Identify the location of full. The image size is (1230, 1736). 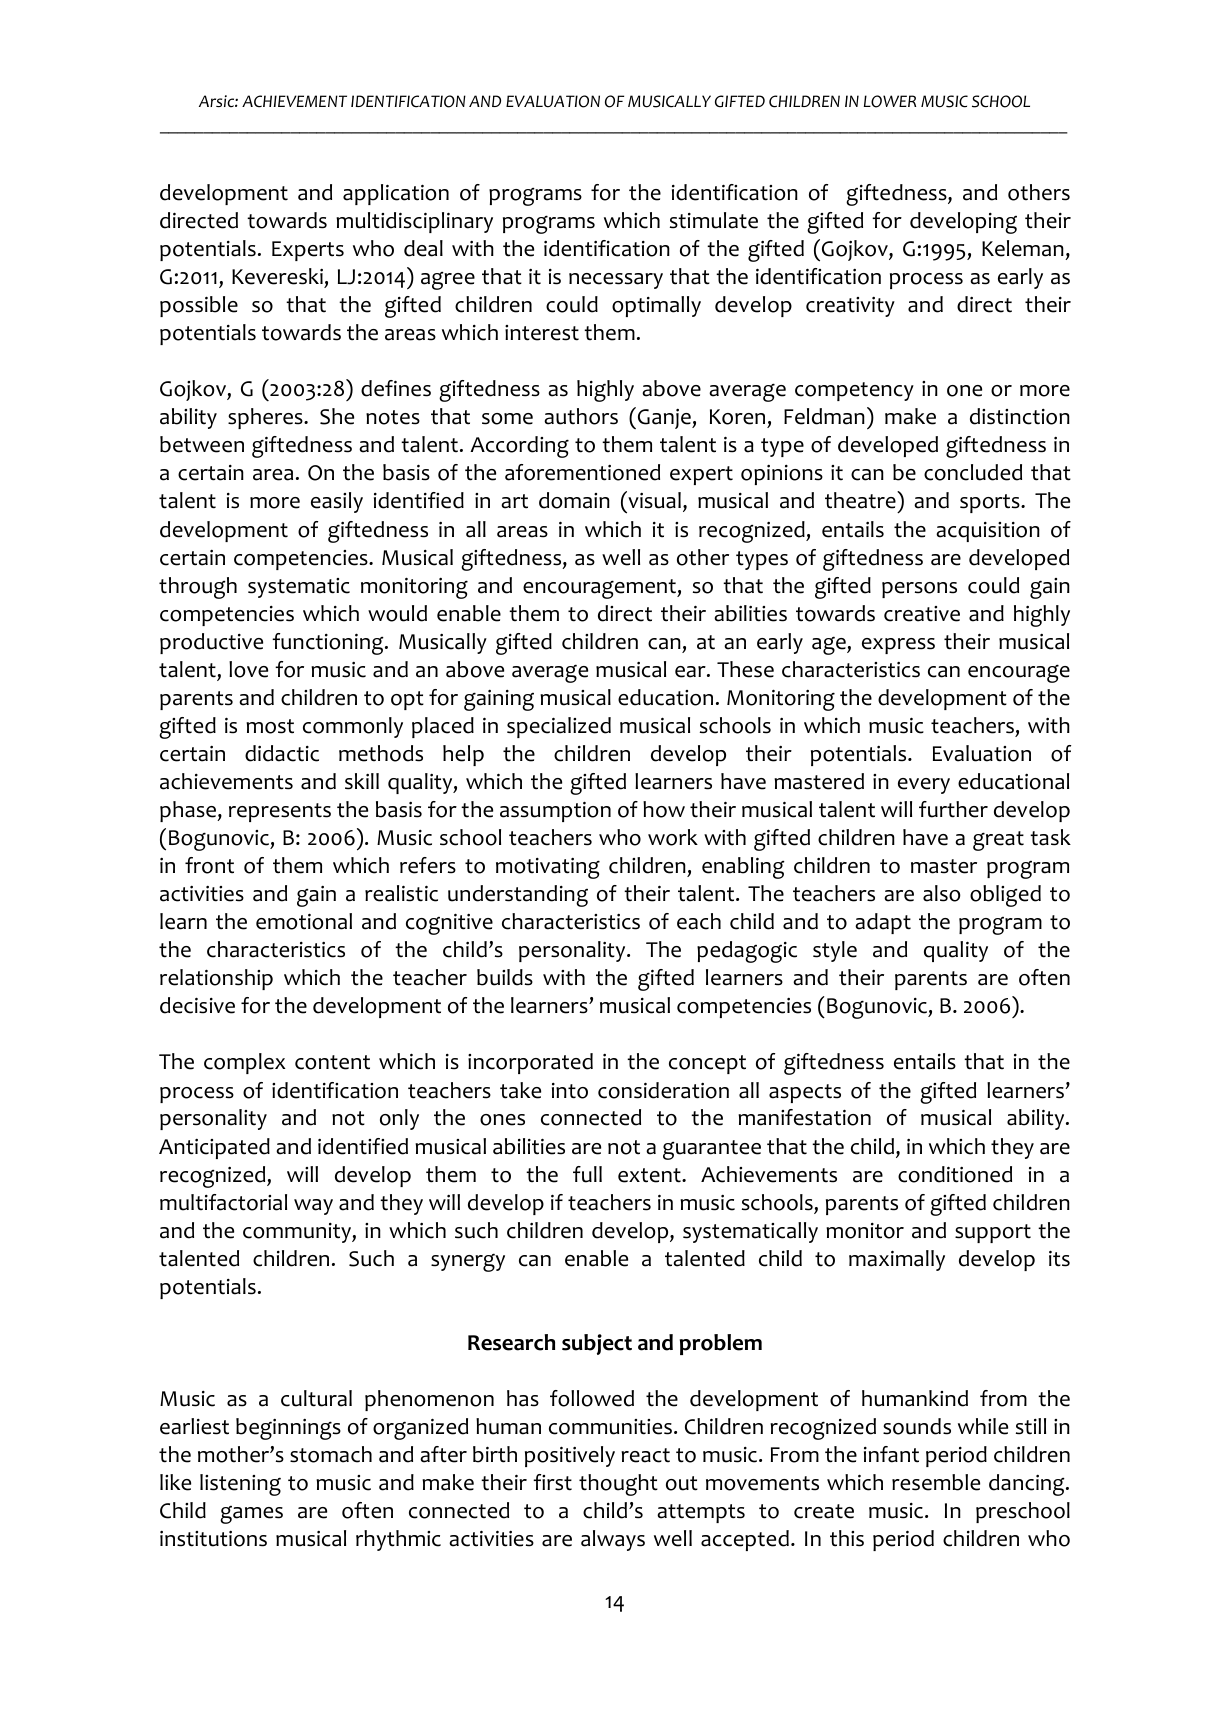
(587, 1174).
